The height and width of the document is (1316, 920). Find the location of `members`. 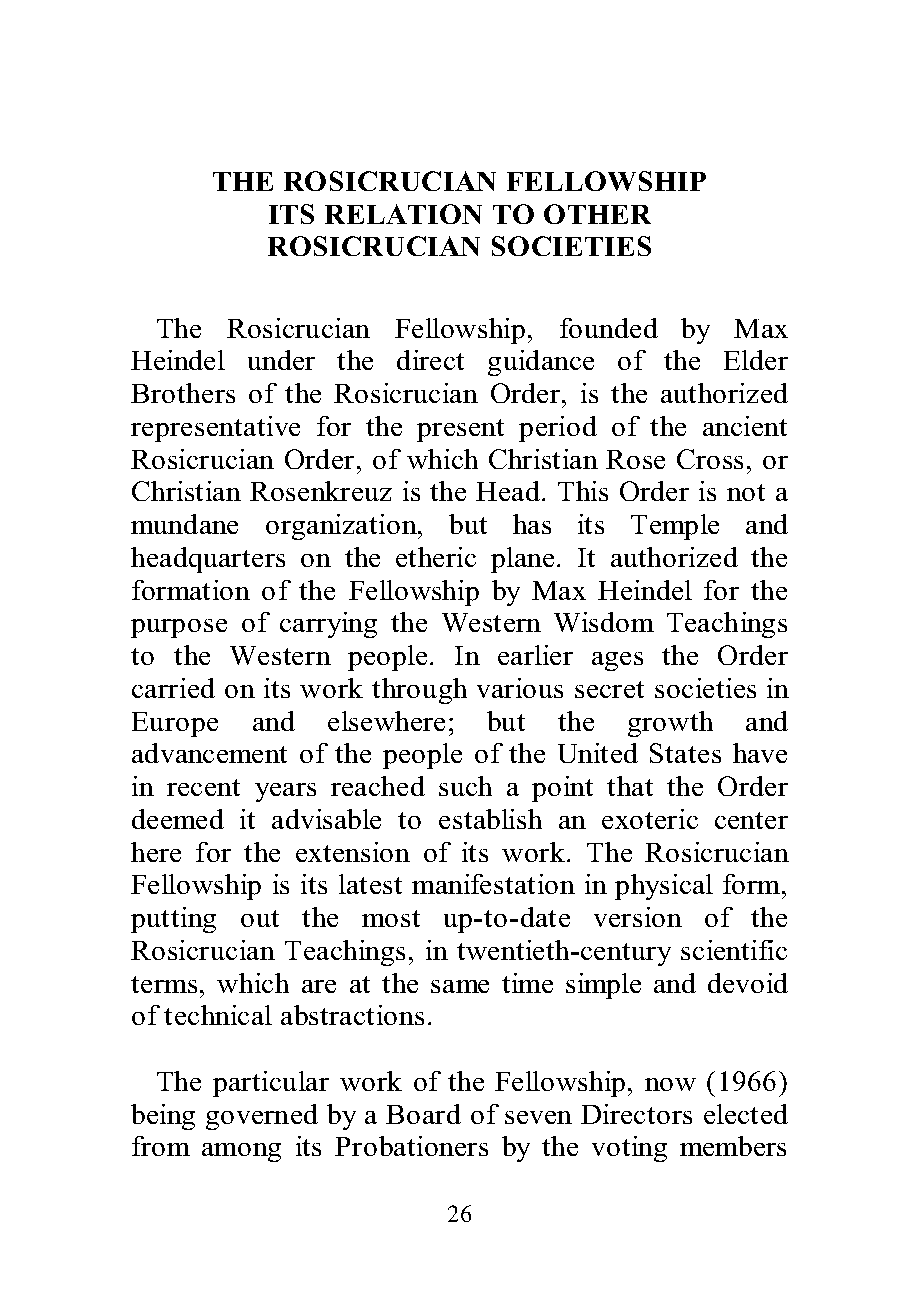

members is located at coordinates (733, 1146).
